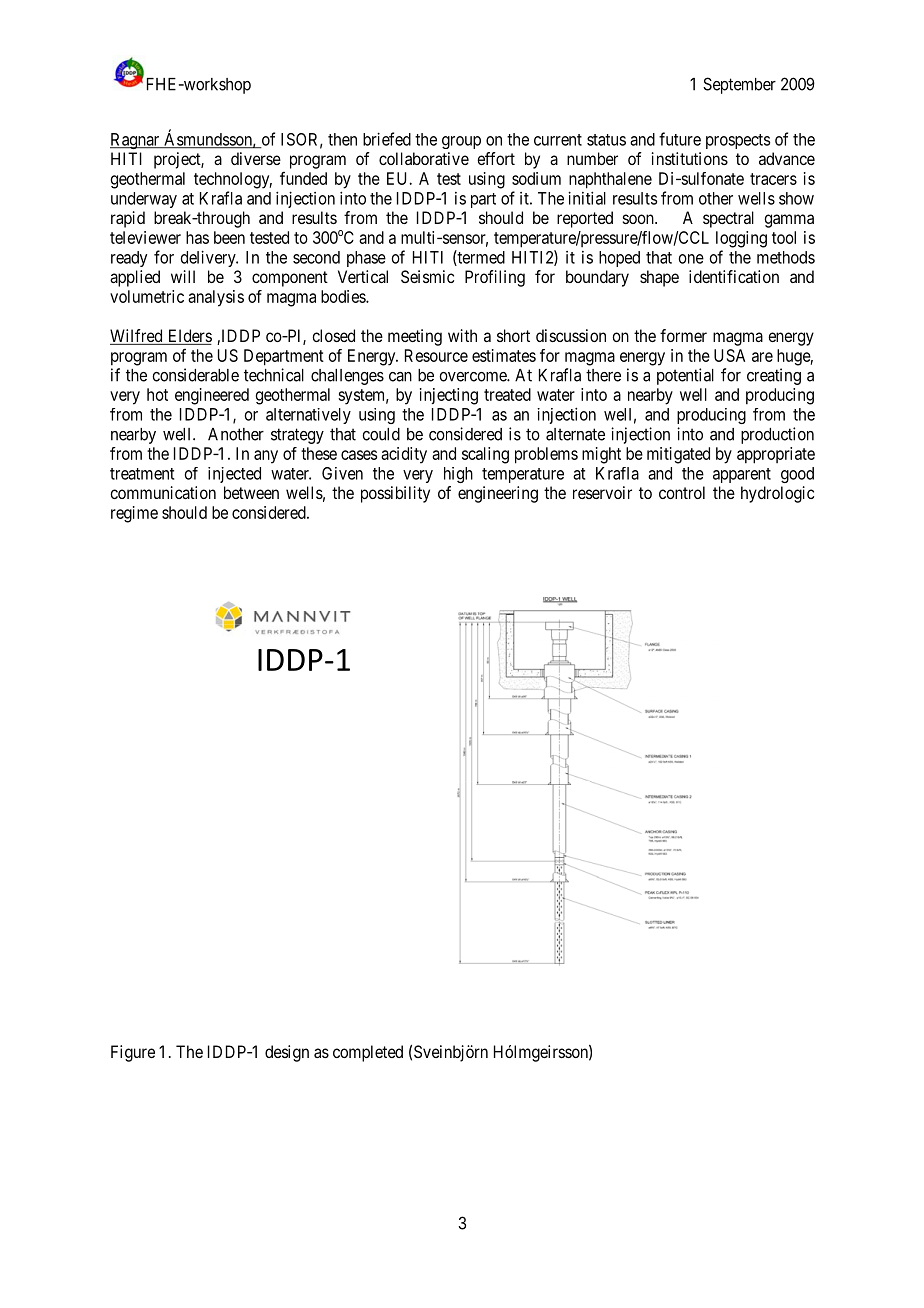  Describe the element at coordinates (682, 492) in the document. I see `control` at that location.
